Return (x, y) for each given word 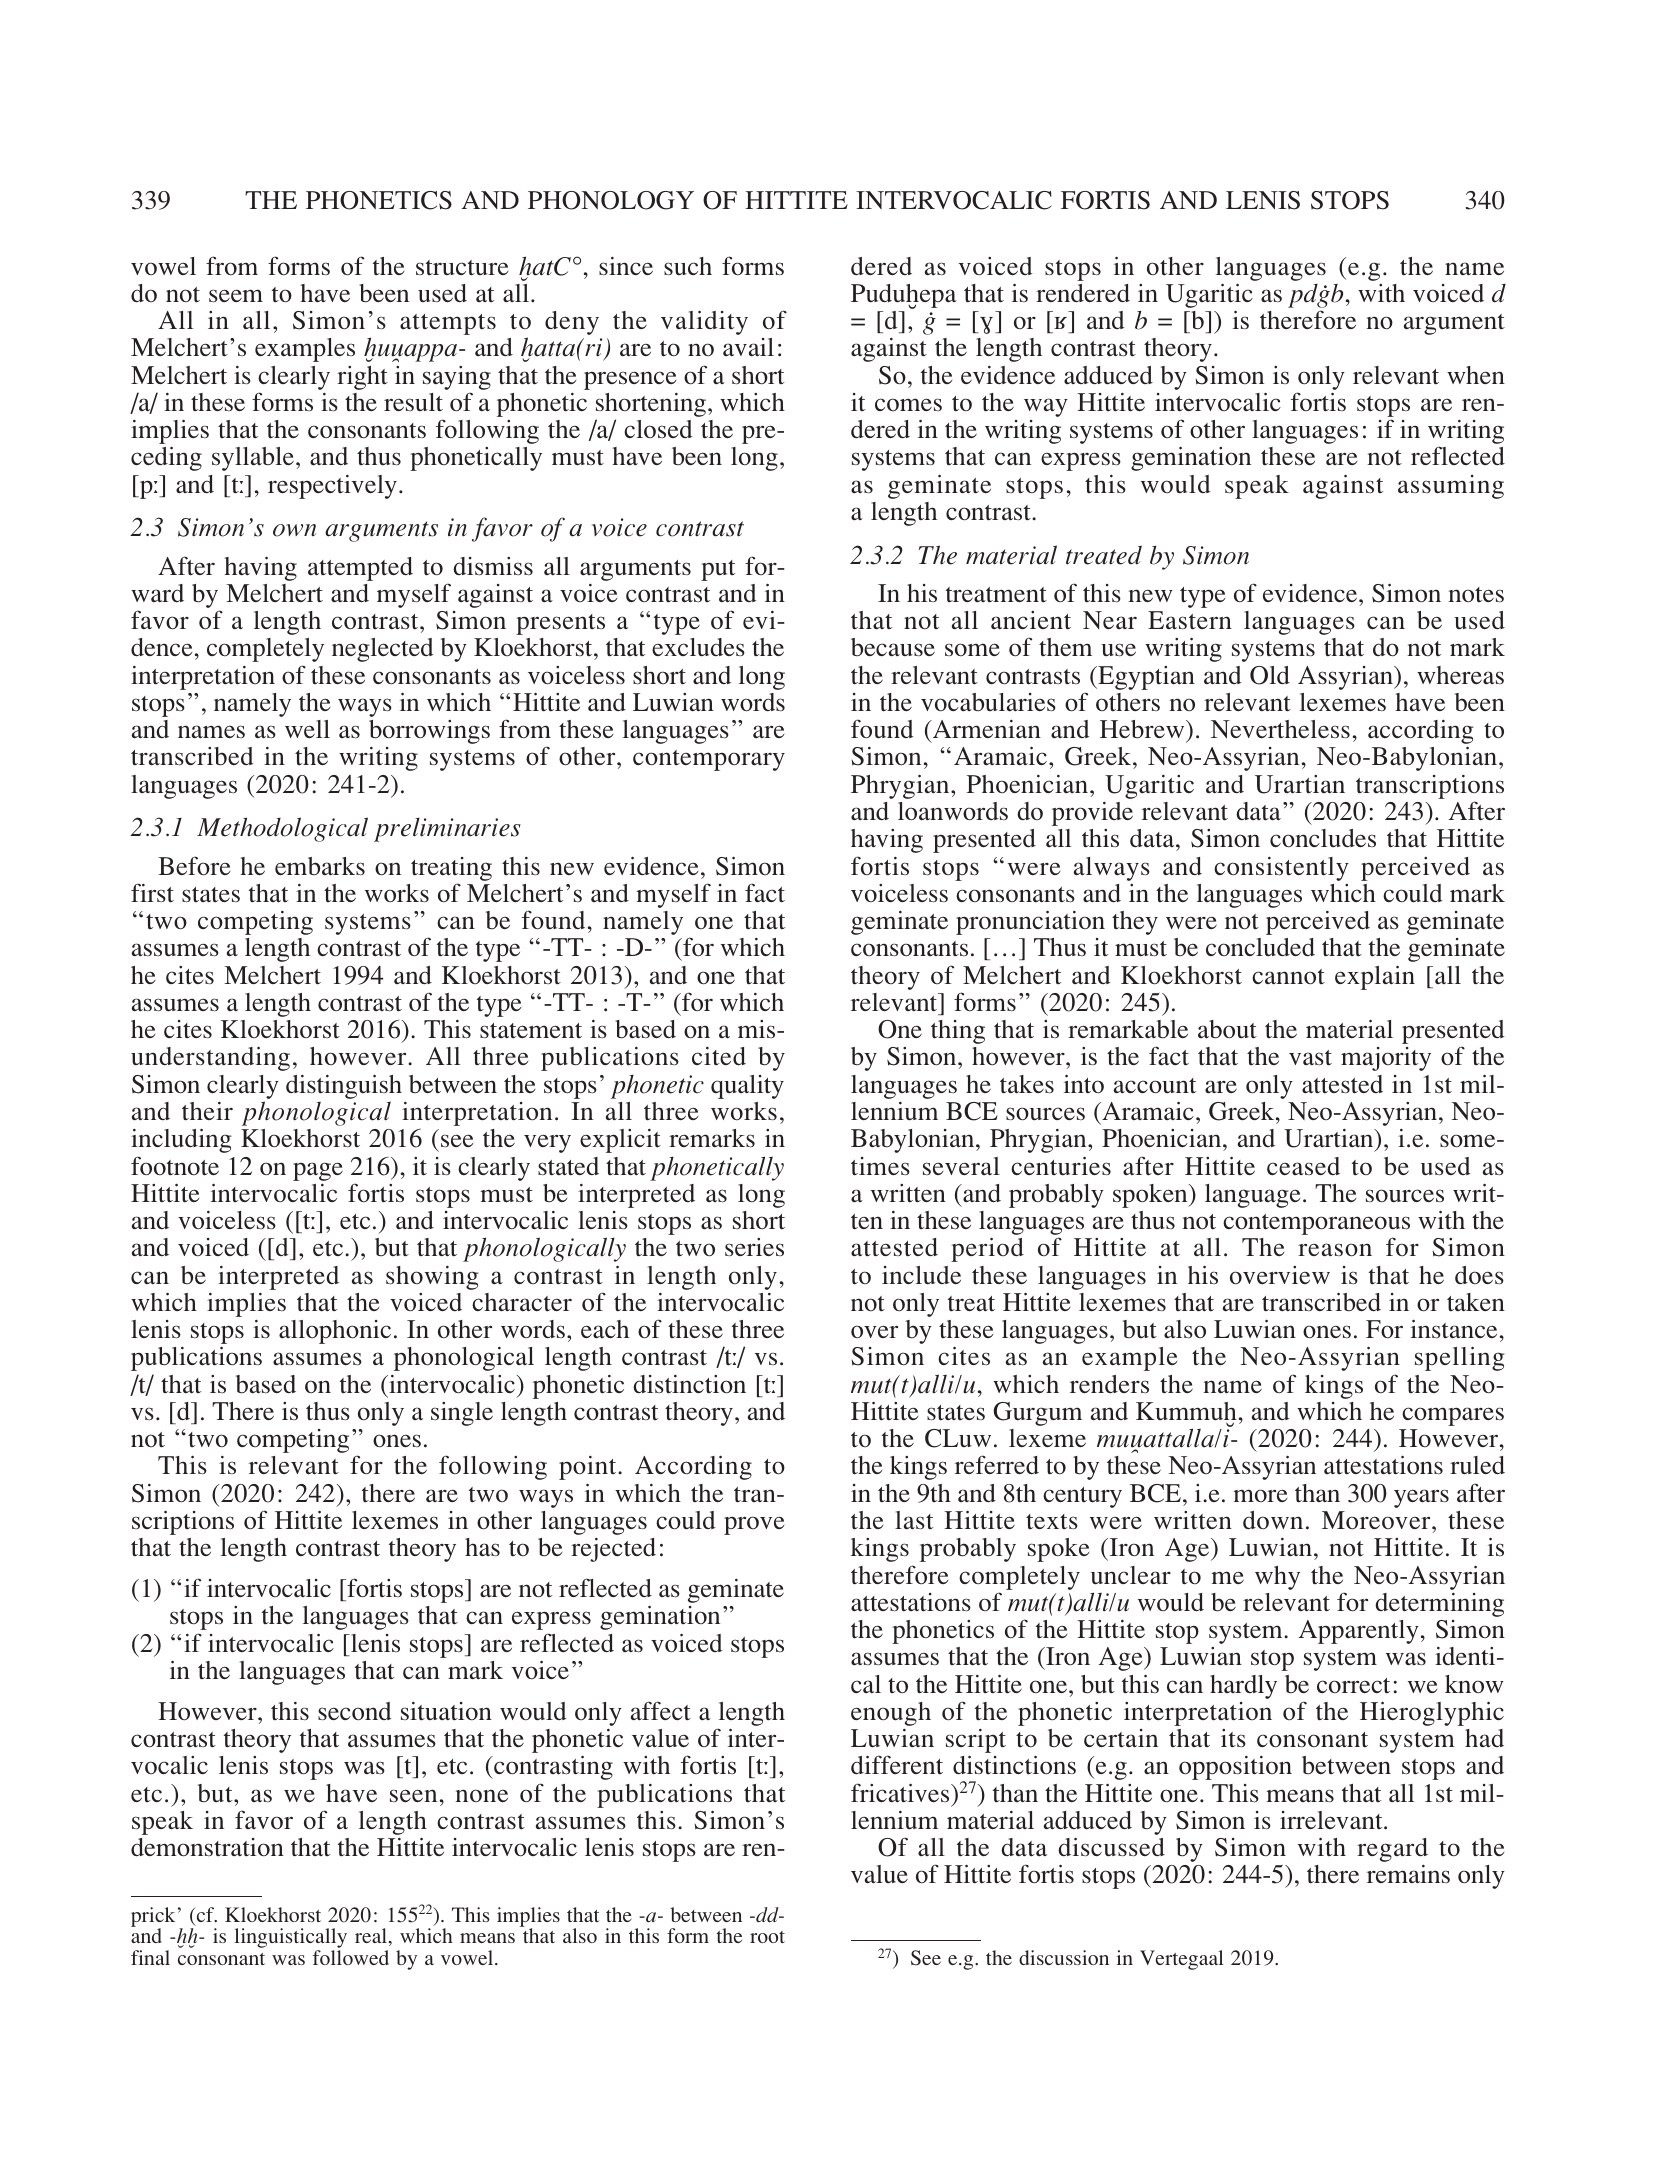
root (767, 1937)
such (688, 266)
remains (1408, 1874)
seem (236, 296)
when (1476, 375)
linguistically (291, 1939)
